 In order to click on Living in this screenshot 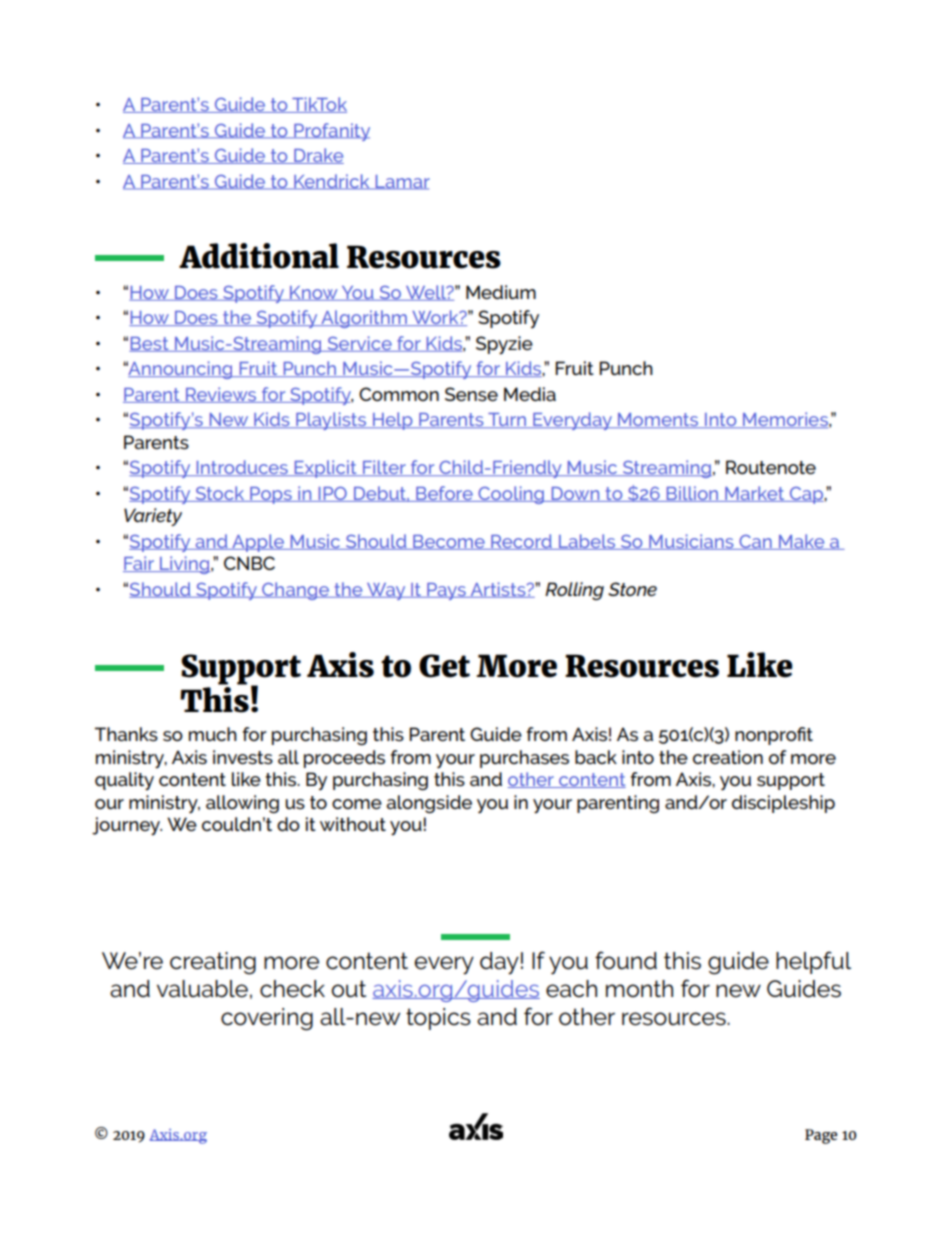, I will do `click(185, 565)`.
